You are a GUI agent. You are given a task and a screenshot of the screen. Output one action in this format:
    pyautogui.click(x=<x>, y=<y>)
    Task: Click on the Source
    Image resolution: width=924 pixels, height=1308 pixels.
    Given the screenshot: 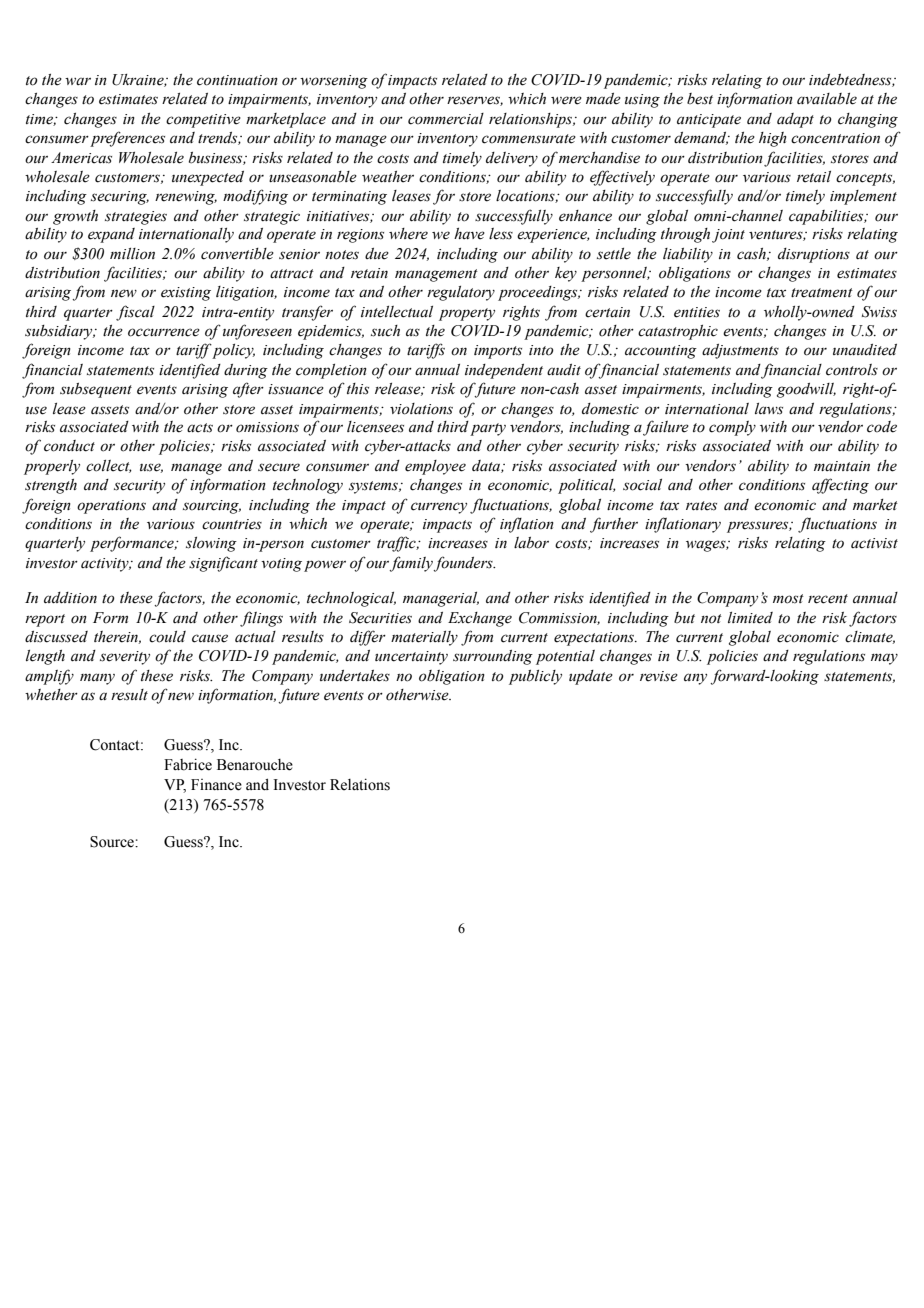 What is the action you would take?
    pyautogui.click(x=113, y=842)
